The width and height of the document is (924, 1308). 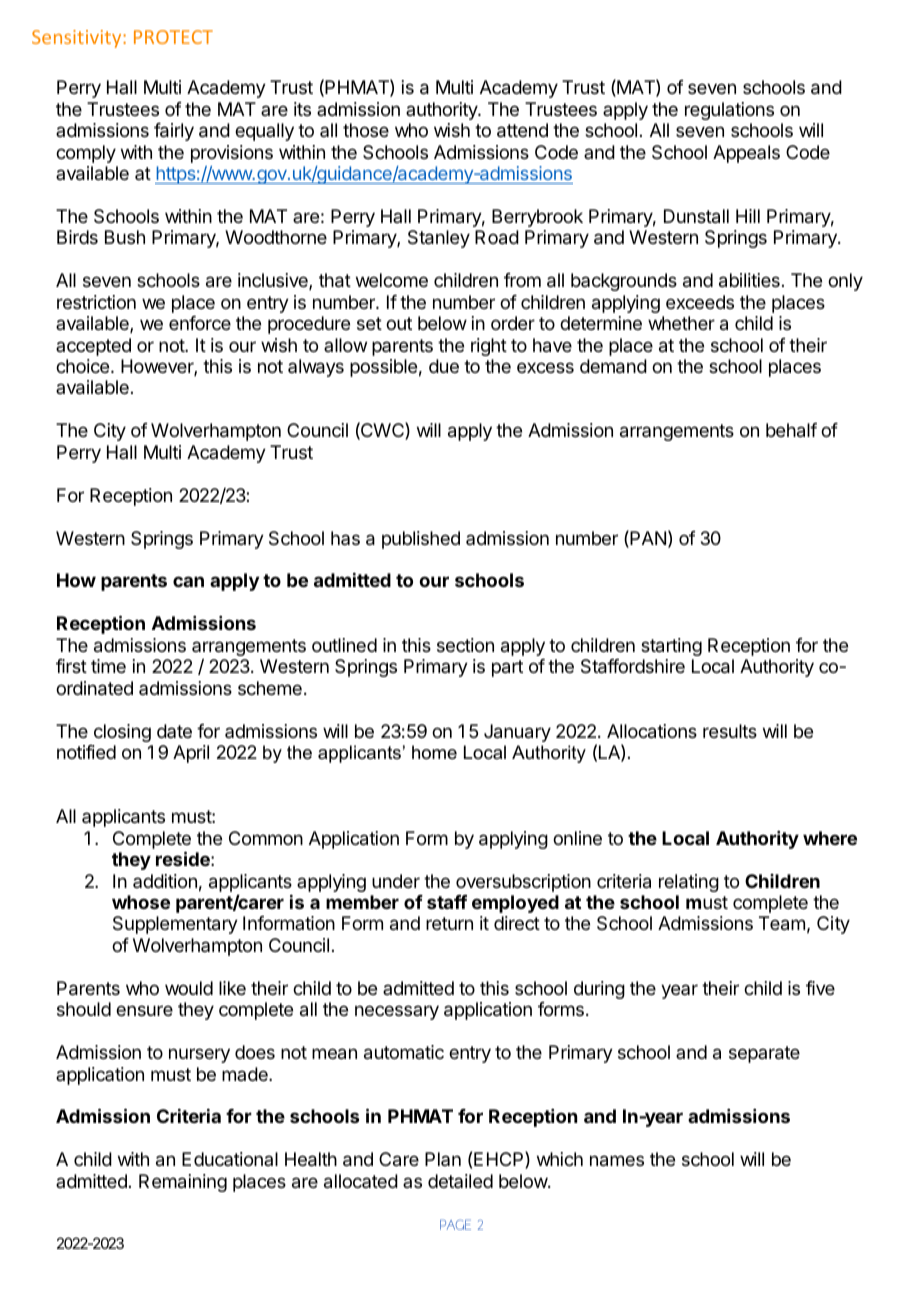 I want to click on home, so click(x=434, y=752).
